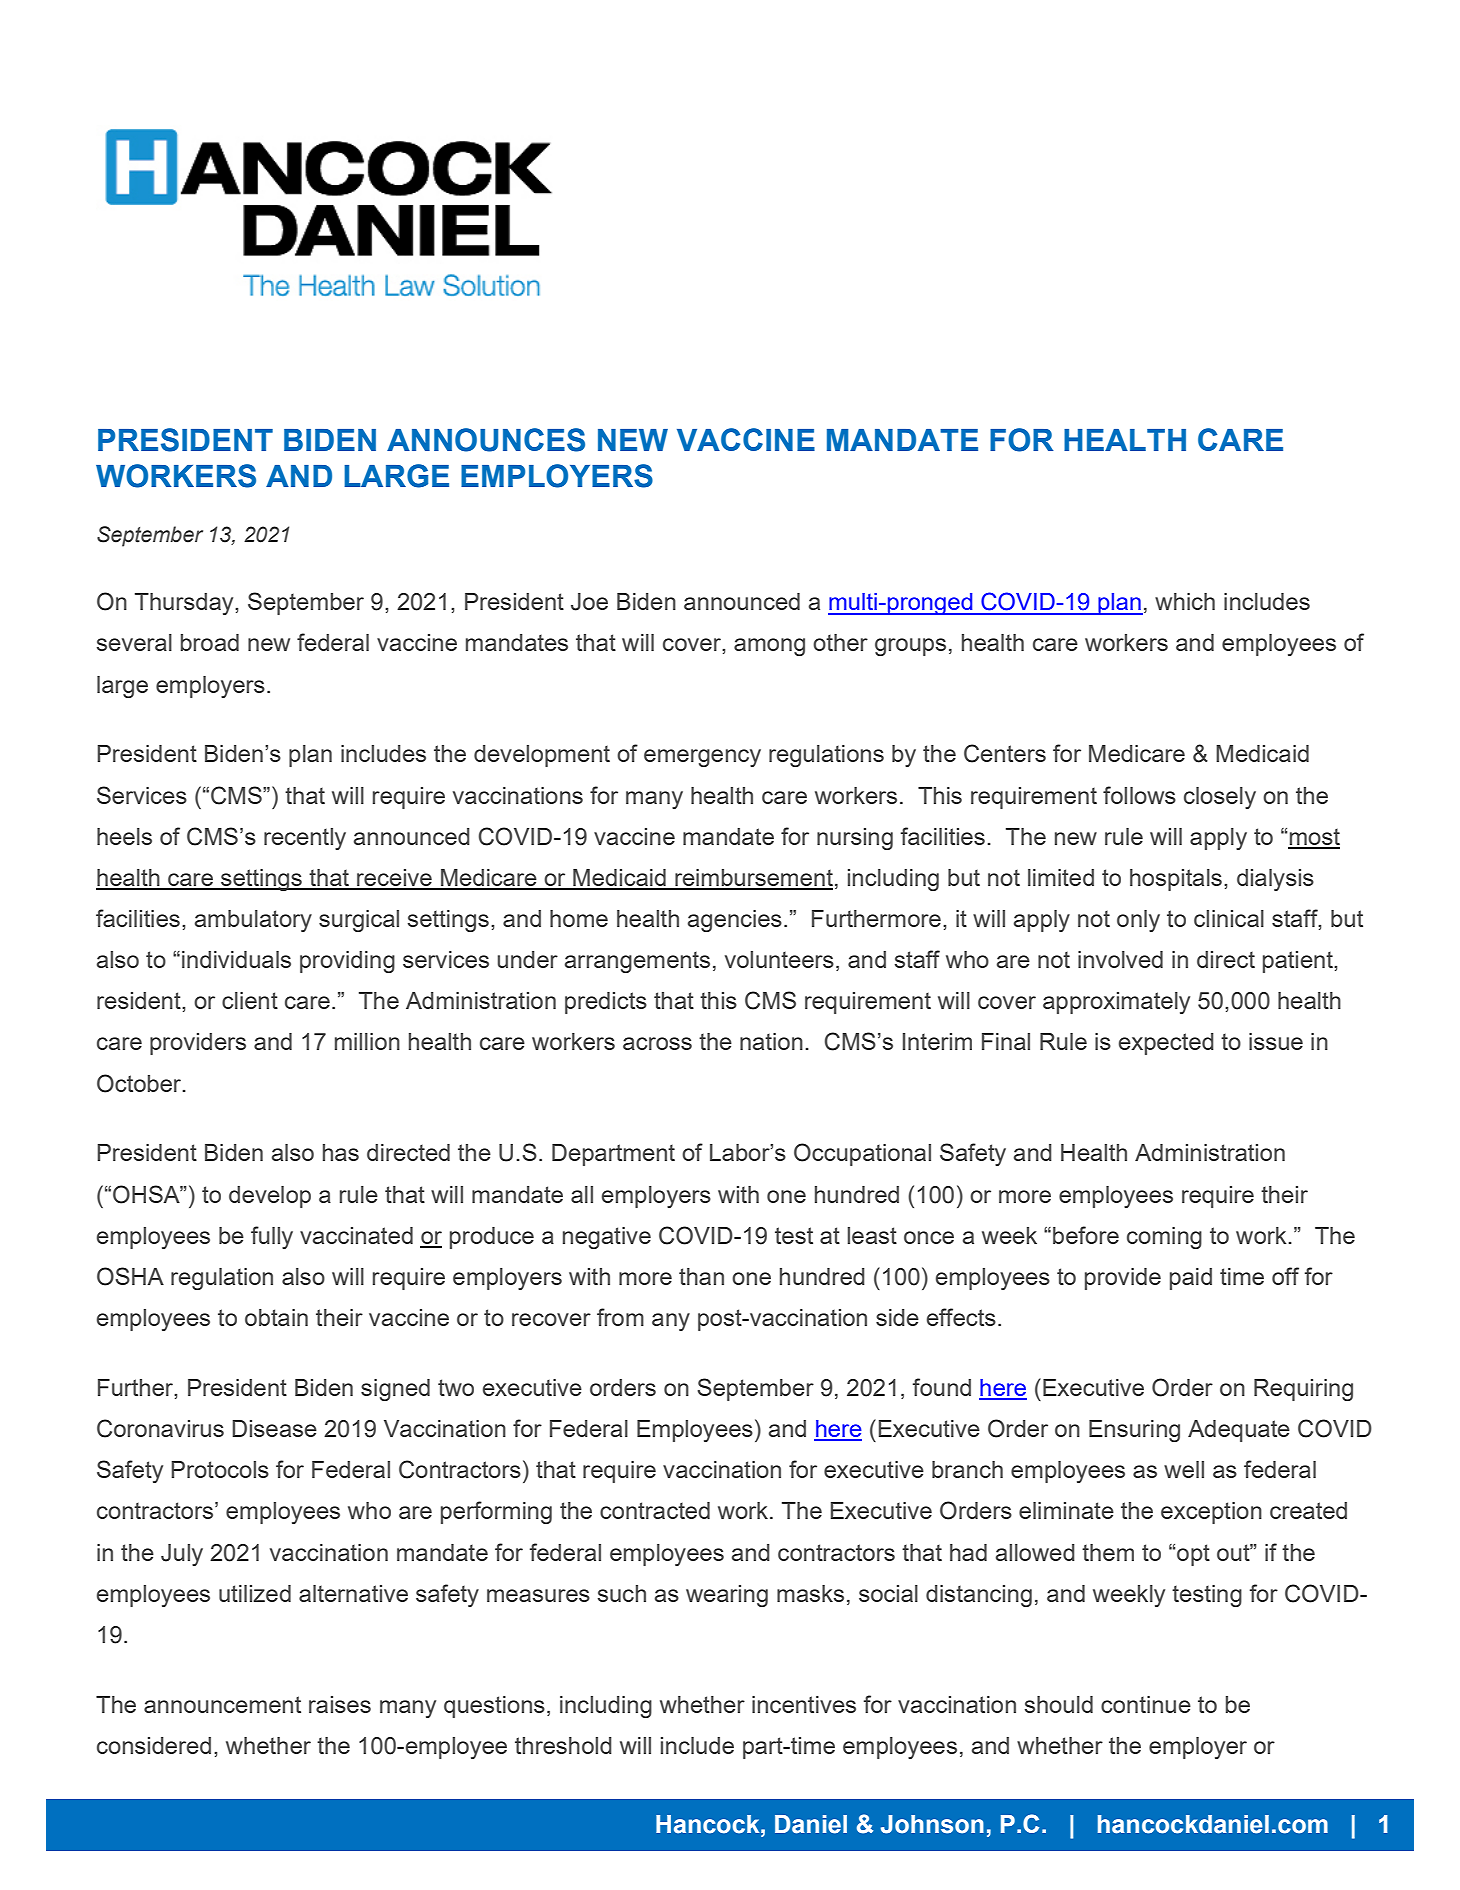 Image resolution: width=1460 pixels, height=1890 pixels. Describe the element at coordinates (222, 1704) in the page. I see `announcement` at that location.
